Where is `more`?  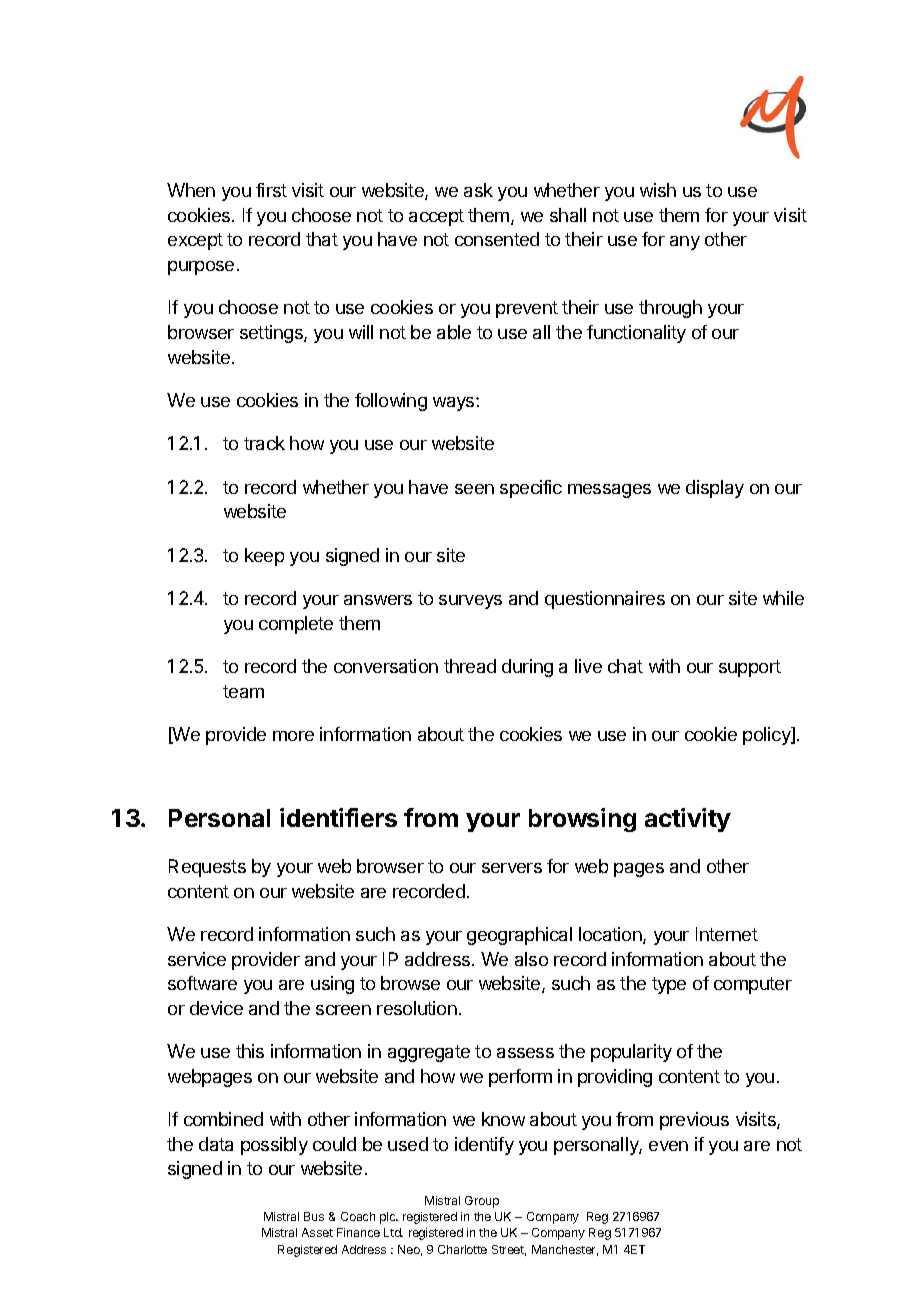
more is located at coordinates (293, 736).
